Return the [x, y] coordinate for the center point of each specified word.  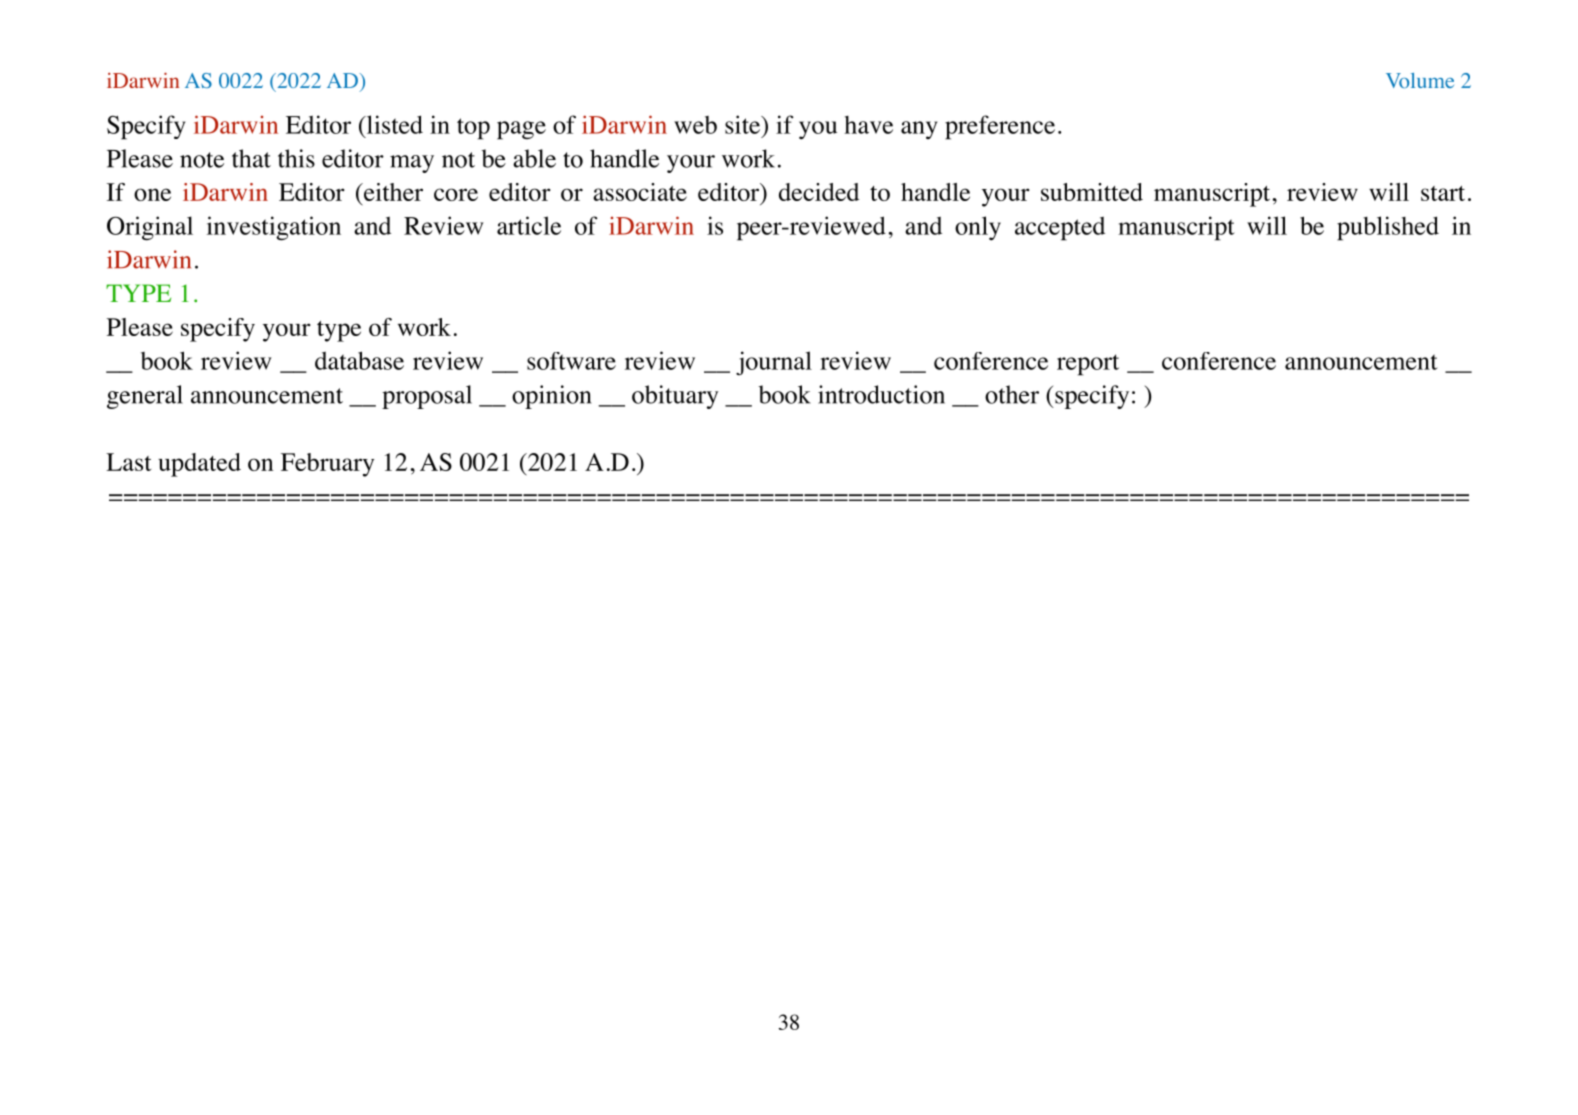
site [743, 124]
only [978, 228]
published [1388, 228]
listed [393, 124]
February [327, 465]
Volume [1420, 81]
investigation [274, 228]
